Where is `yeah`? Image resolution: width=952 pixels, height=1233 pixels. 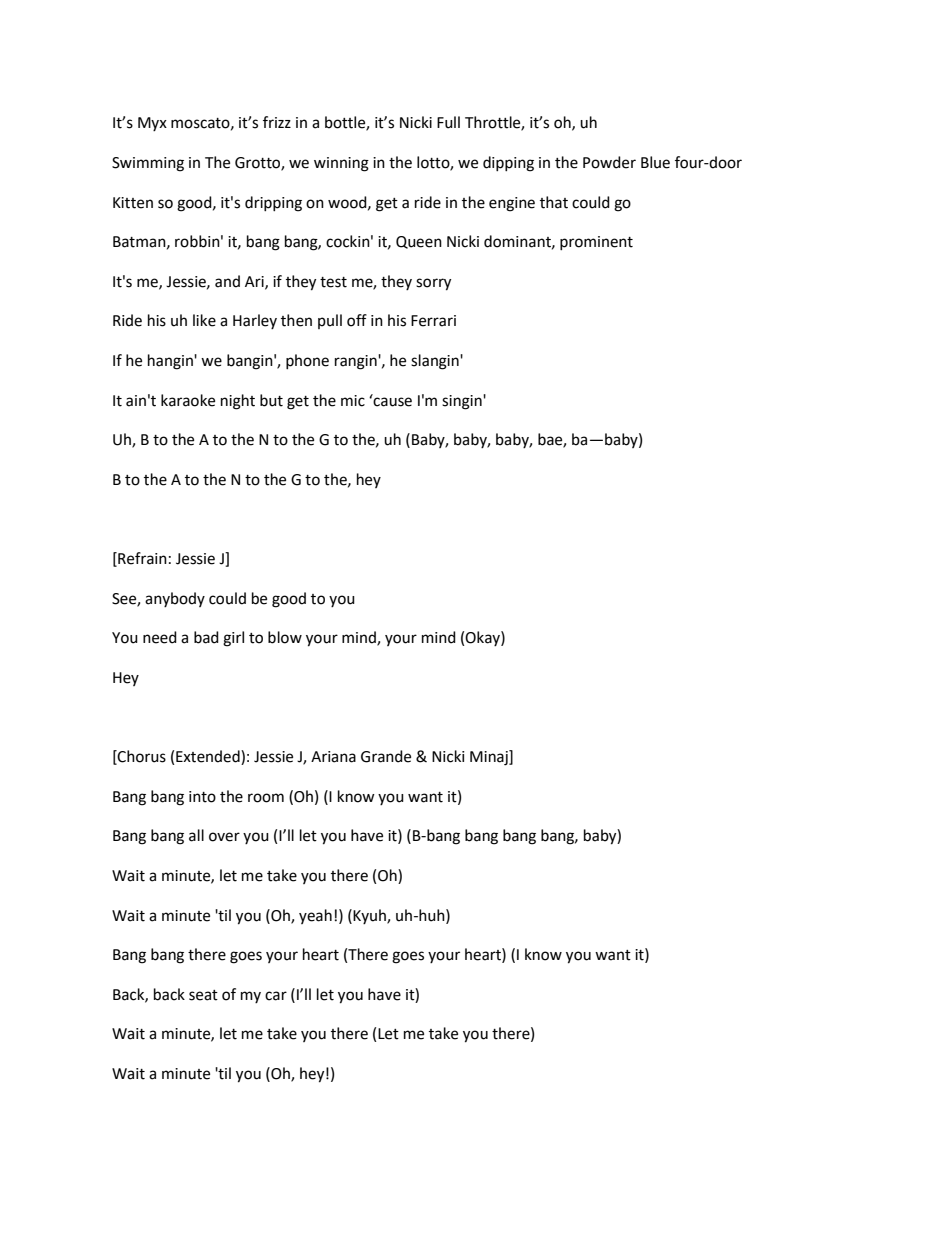 yeah is located at coordinates (315, 916).
